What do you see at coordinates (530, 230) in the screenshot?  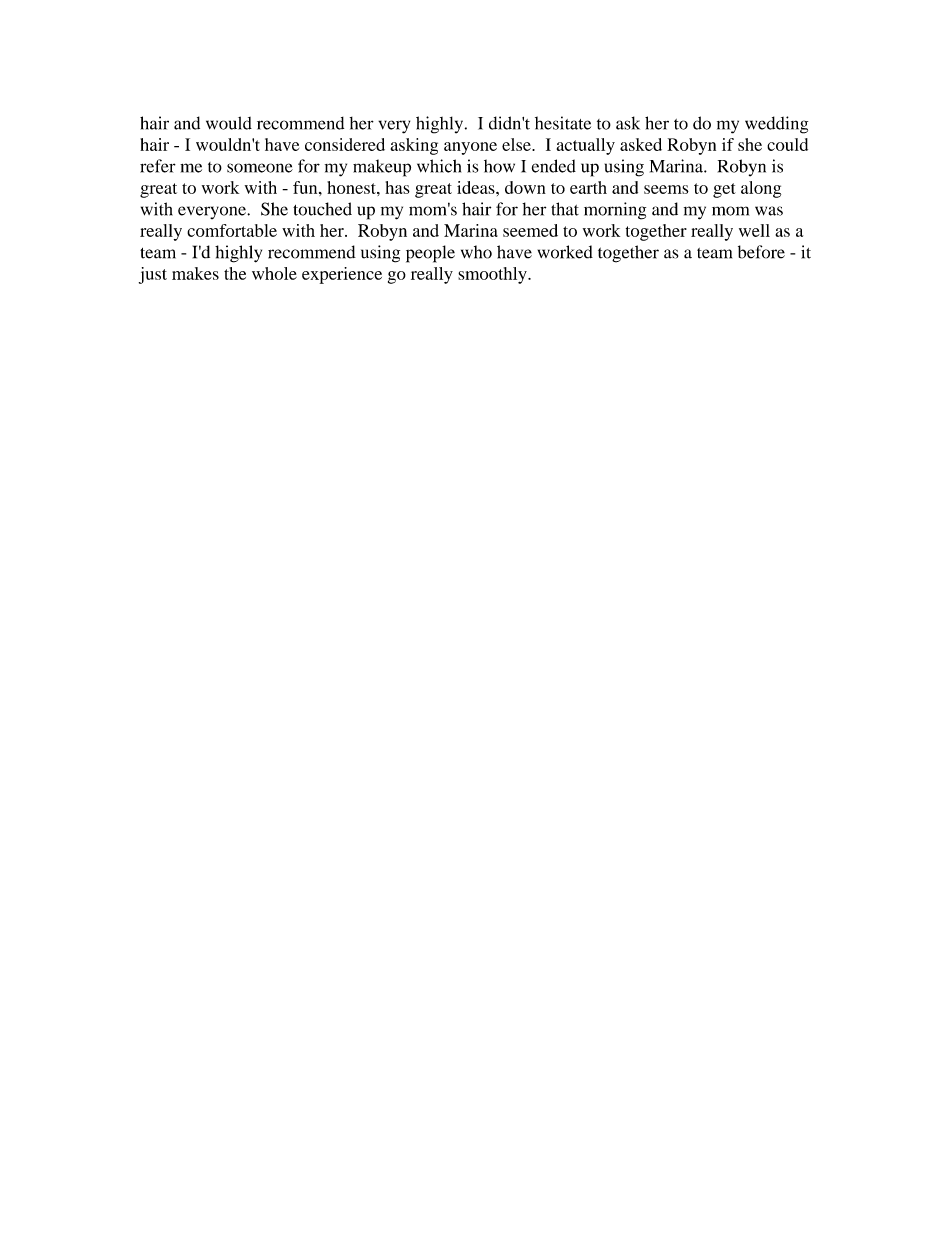 I see `seemed` at bounding box center [530, 230].
